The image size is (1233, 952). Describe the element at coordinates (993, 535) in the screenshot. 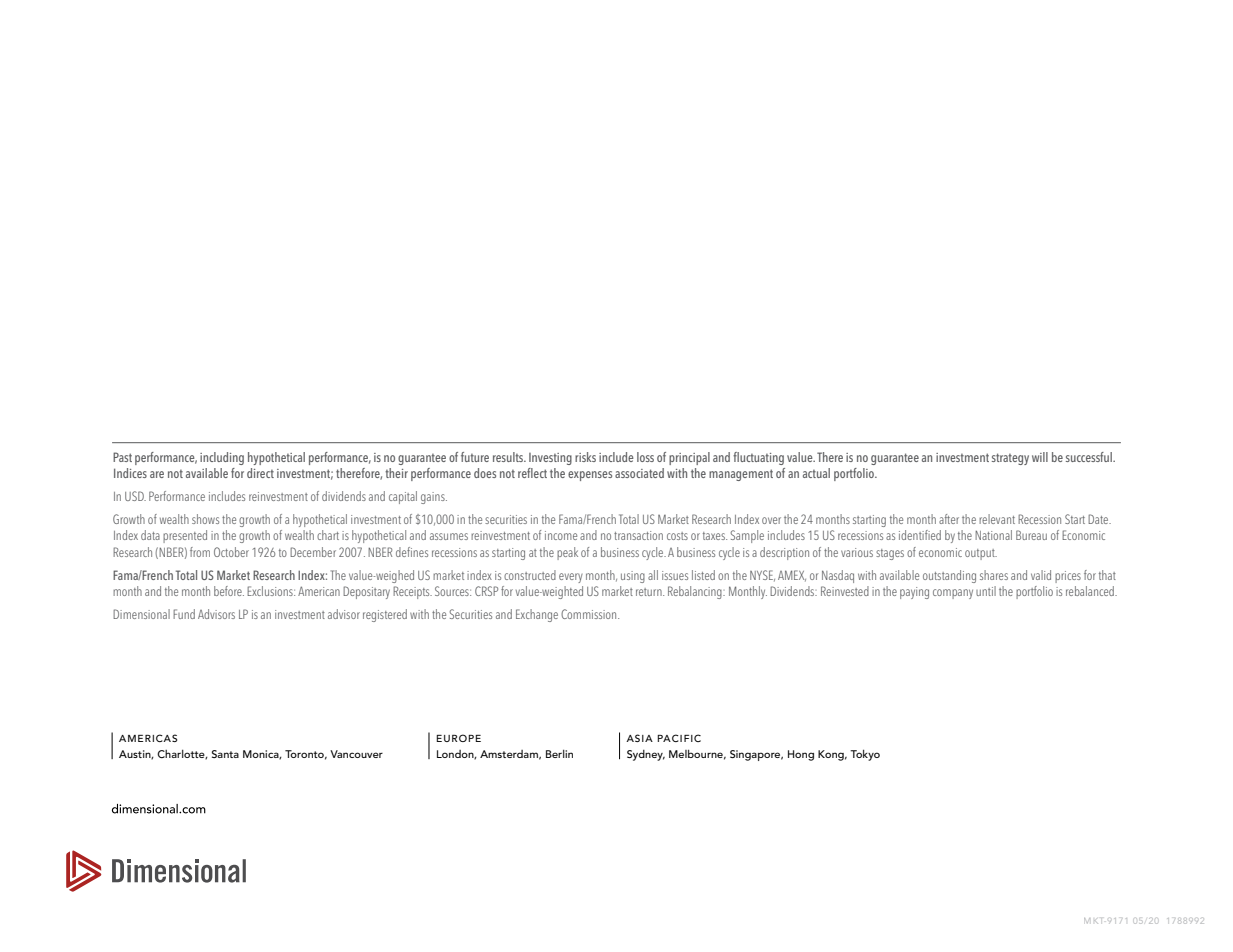

I see `National` at that location.
